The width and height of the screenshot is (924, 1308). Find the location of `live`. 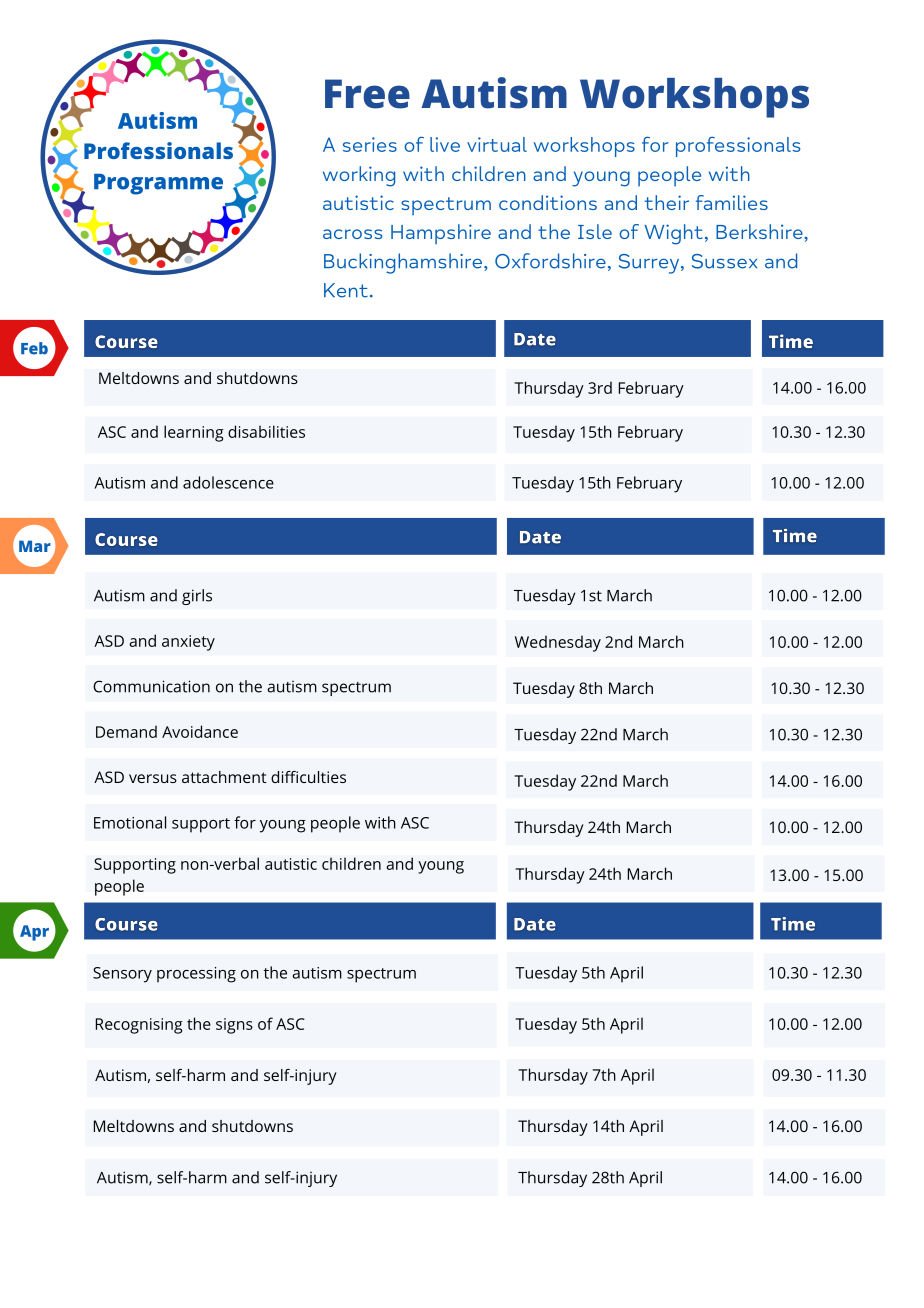

live is located at coordinates (445, 144).
